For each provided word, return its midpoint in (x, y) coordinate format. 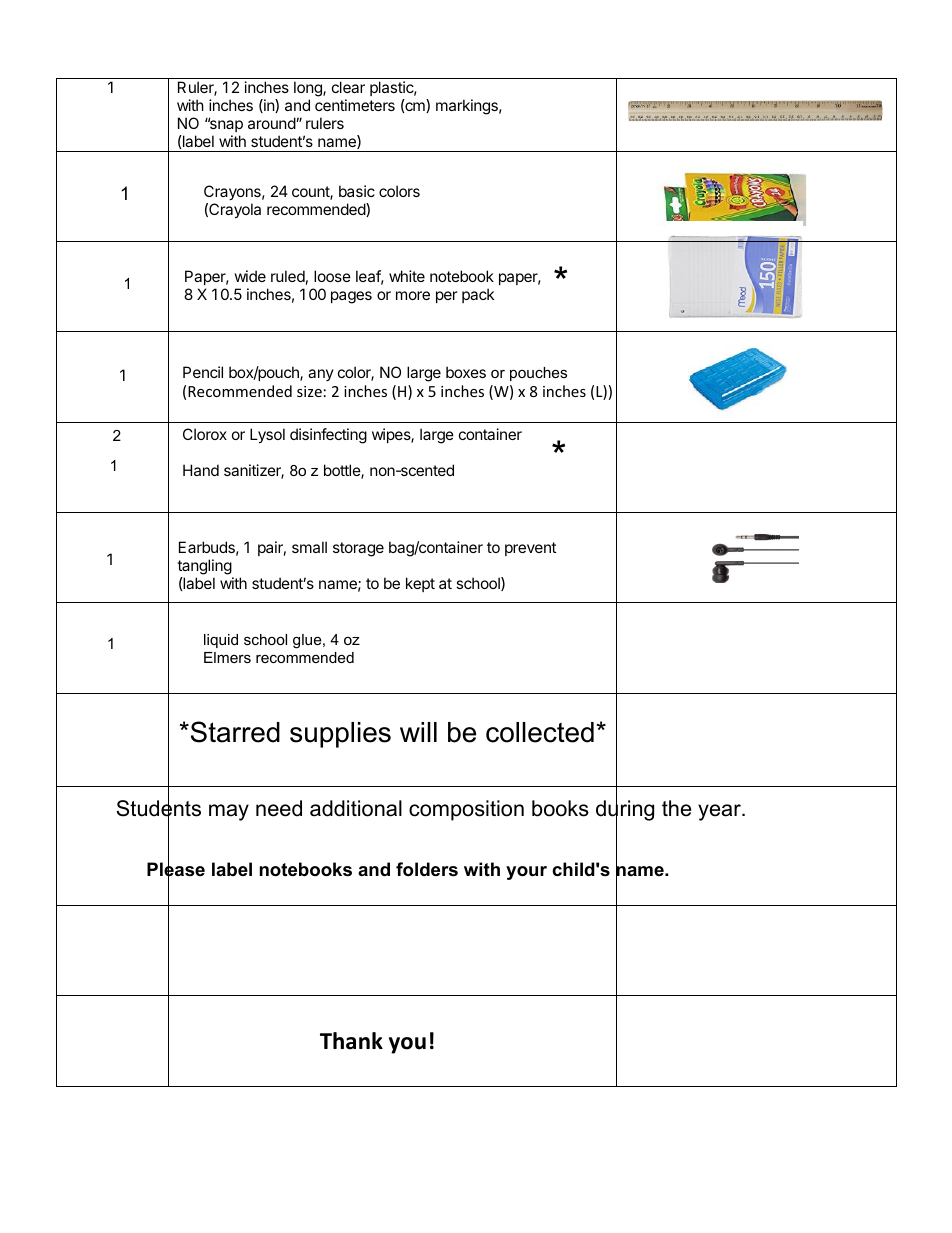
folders (427, 869)
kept (420, 584)
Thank (351, 1041)
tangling (205, 568)
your (526, 873)
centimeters (355, 105)
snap (225, 125)
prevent (530, 549)
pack (478, 295)
